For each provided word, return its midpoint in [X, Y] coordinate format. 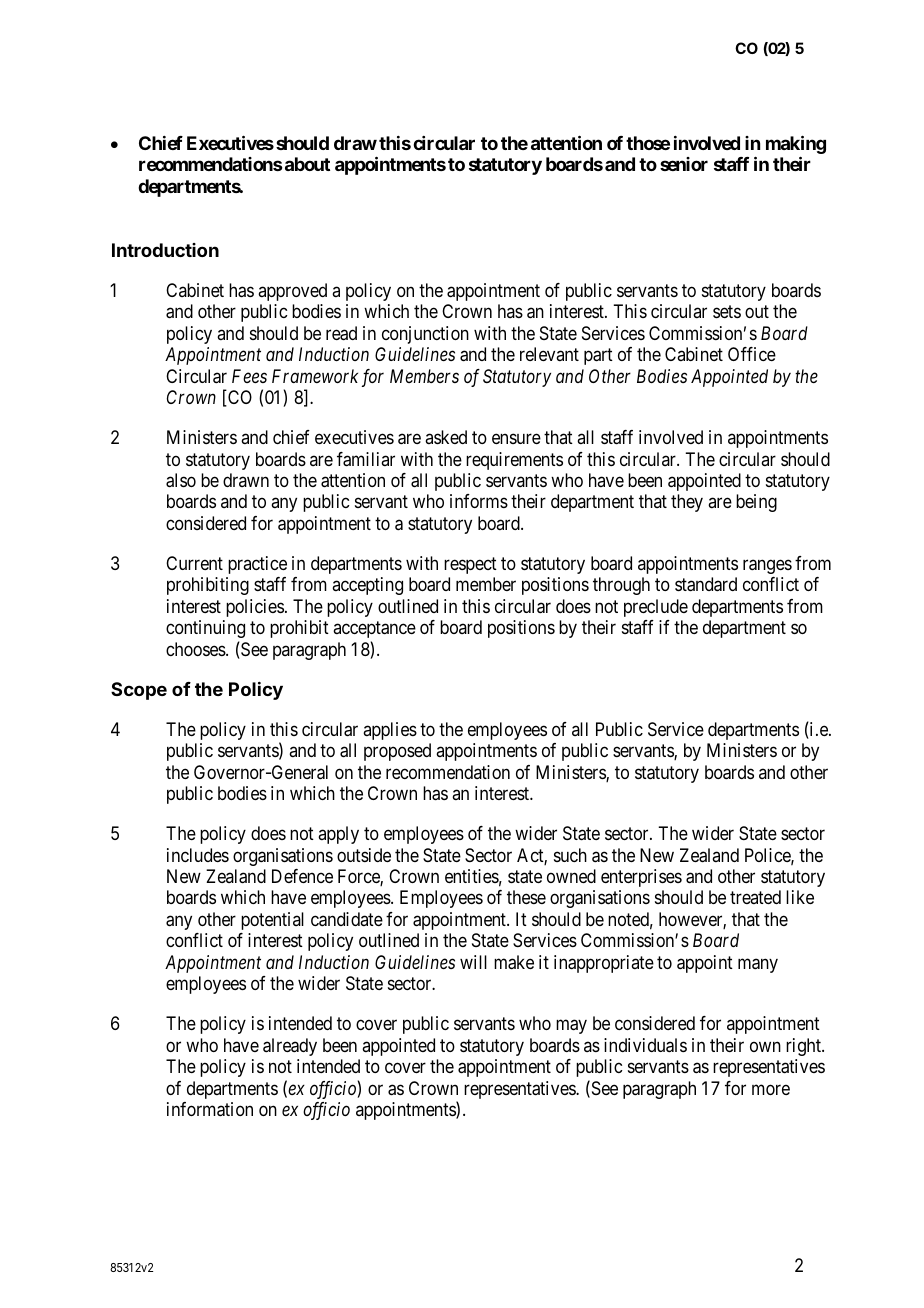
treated [755, 897]
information [210, 1109]
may [571, 1027]
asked [446, 437]
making [796, 146]
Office [752, 354]
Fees [249, 376]
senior [684, 164]
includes [198, 855]
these [526, 897]
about [306, 164]
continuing [205, 629]
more [771, 1089]
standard [706, 584]
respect [470, 565]
